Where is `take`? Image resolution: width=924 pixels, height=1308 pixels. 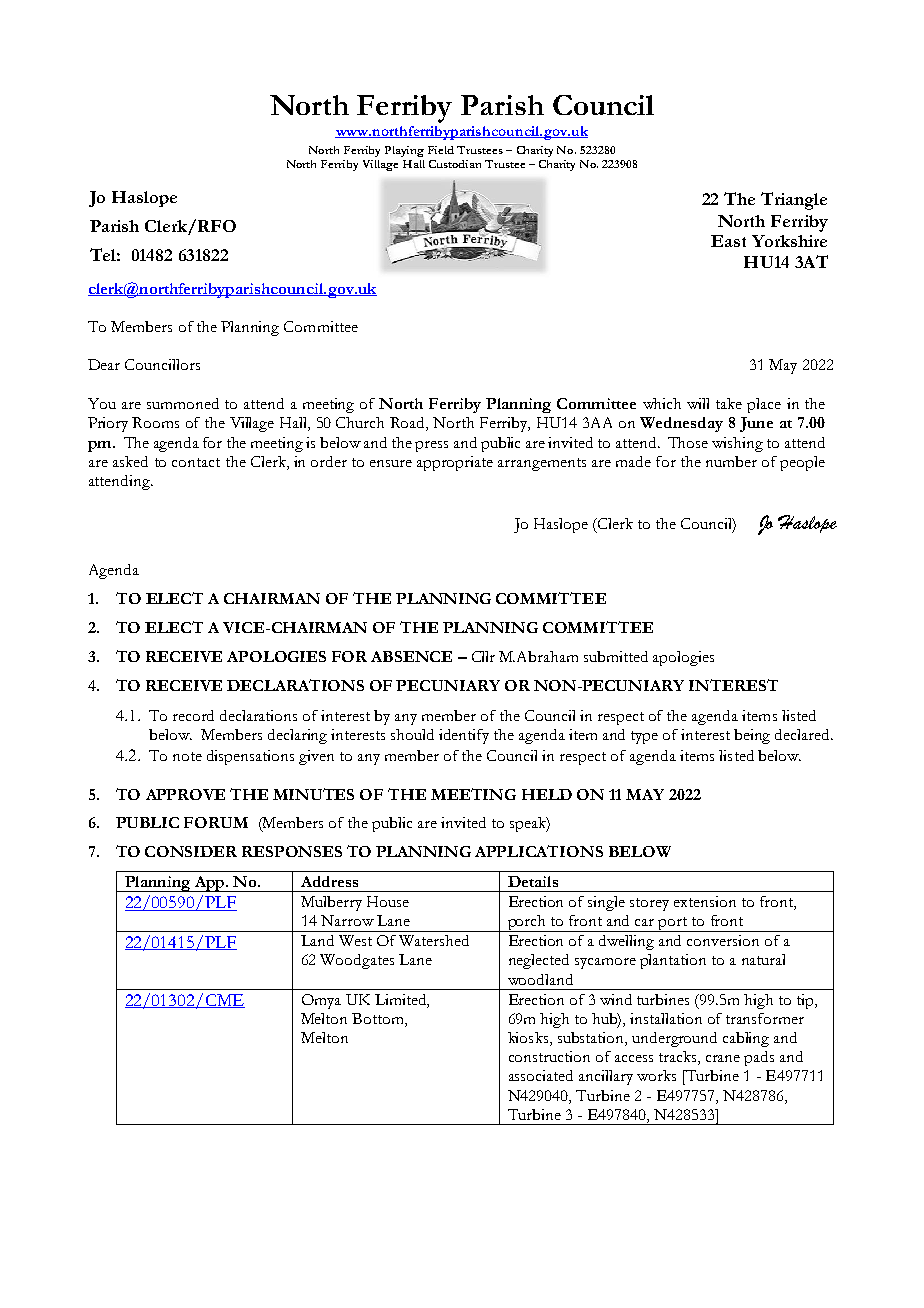 take is located at coordinates (729, 403).
